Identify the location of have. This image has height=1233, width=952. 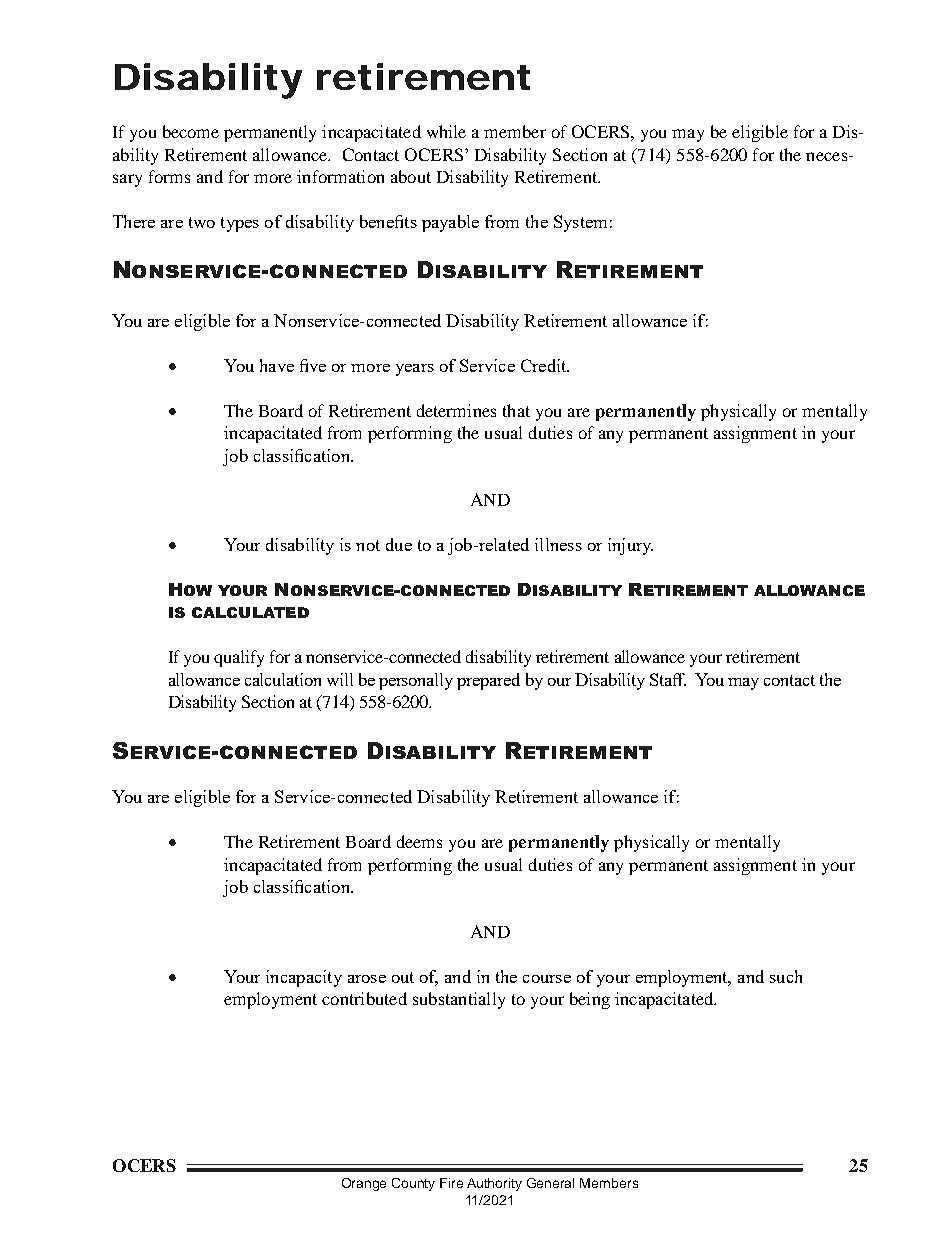
(277, 365).
